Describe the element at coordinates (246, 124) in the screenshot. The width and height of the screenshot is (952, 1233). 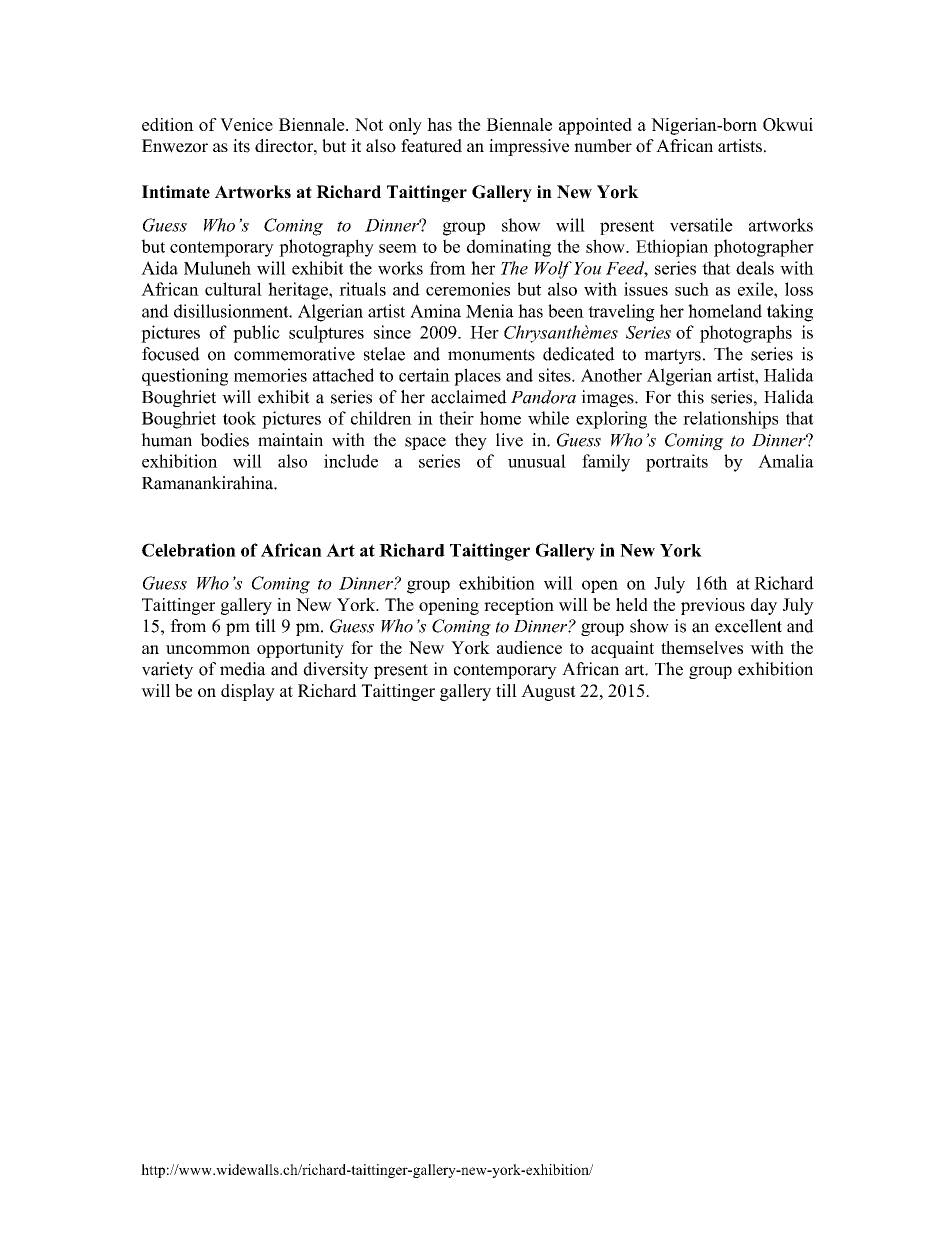
I see `Venice` at that location.
